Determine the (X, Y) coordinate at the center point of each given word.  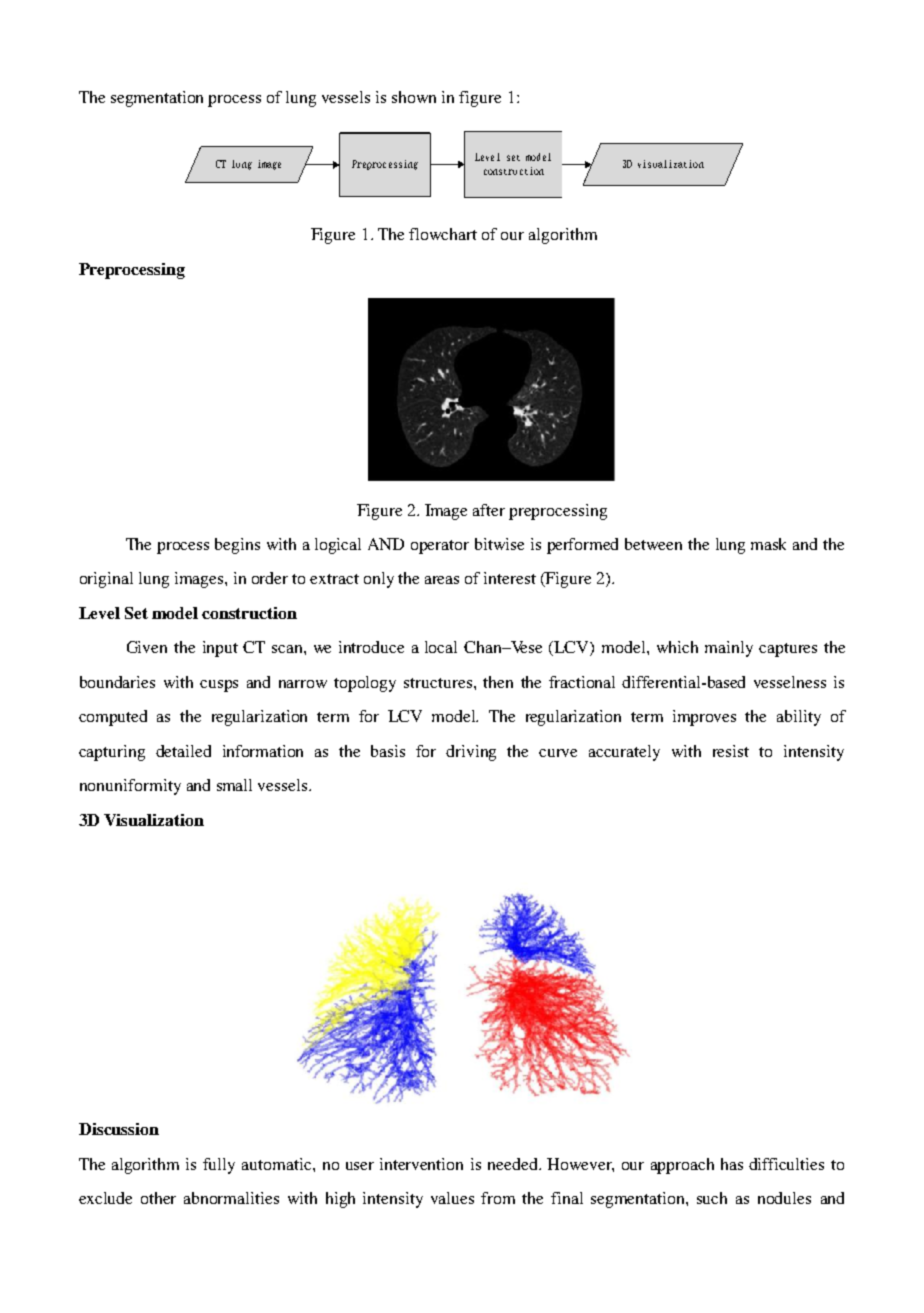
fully (219, 1166)
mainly (729, 649)
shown (414, 97)
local (441, 647)
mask (768, 544)
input (220, 649)
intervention (421, 1164)
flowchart (443, 234)
